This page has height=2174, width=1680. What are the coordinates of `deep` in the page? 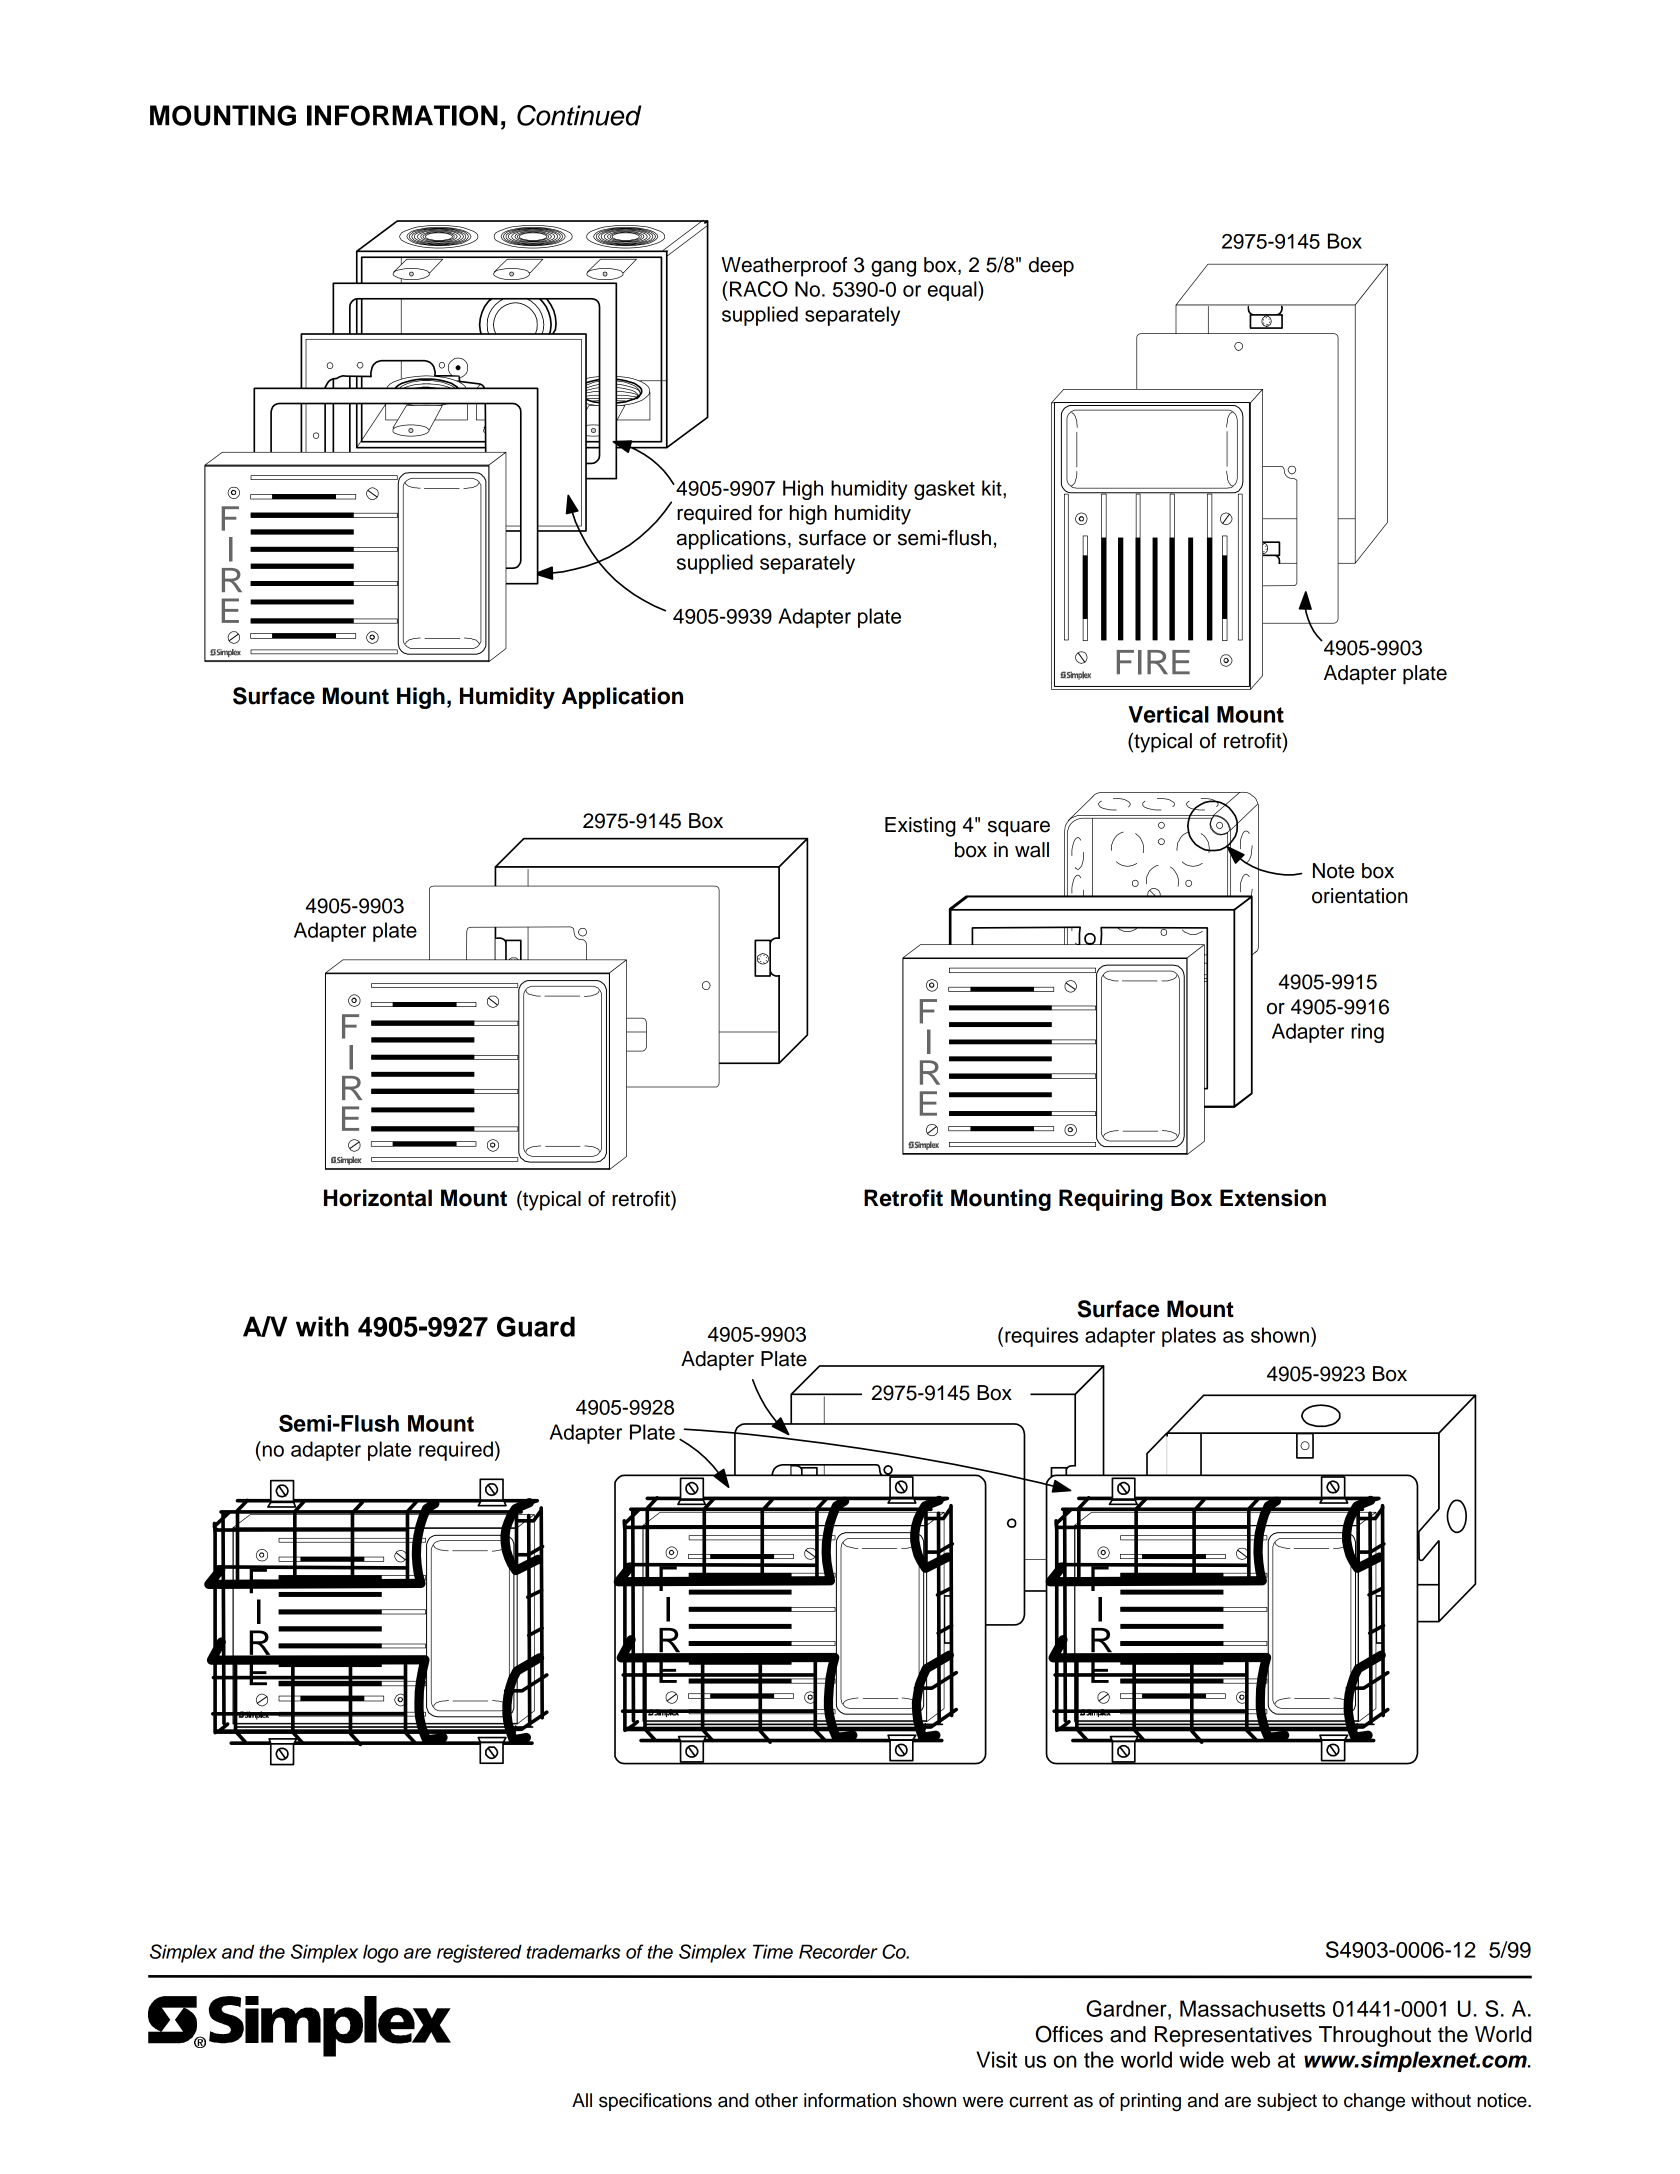 It's located at (1051, 267).
